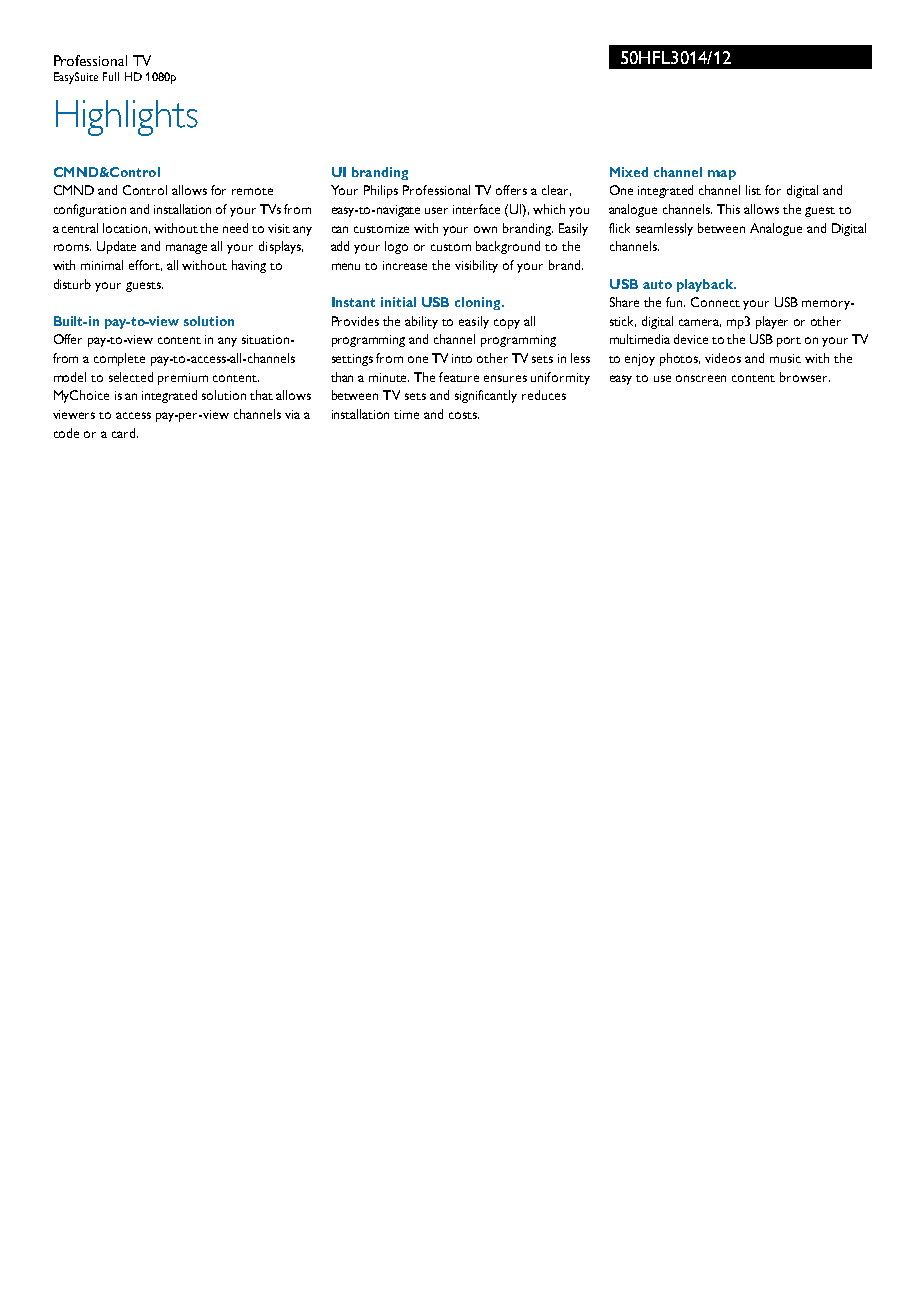 The width and height of the screenshot is (924, 1308). I want to click on significantly, so click(486, 396).
